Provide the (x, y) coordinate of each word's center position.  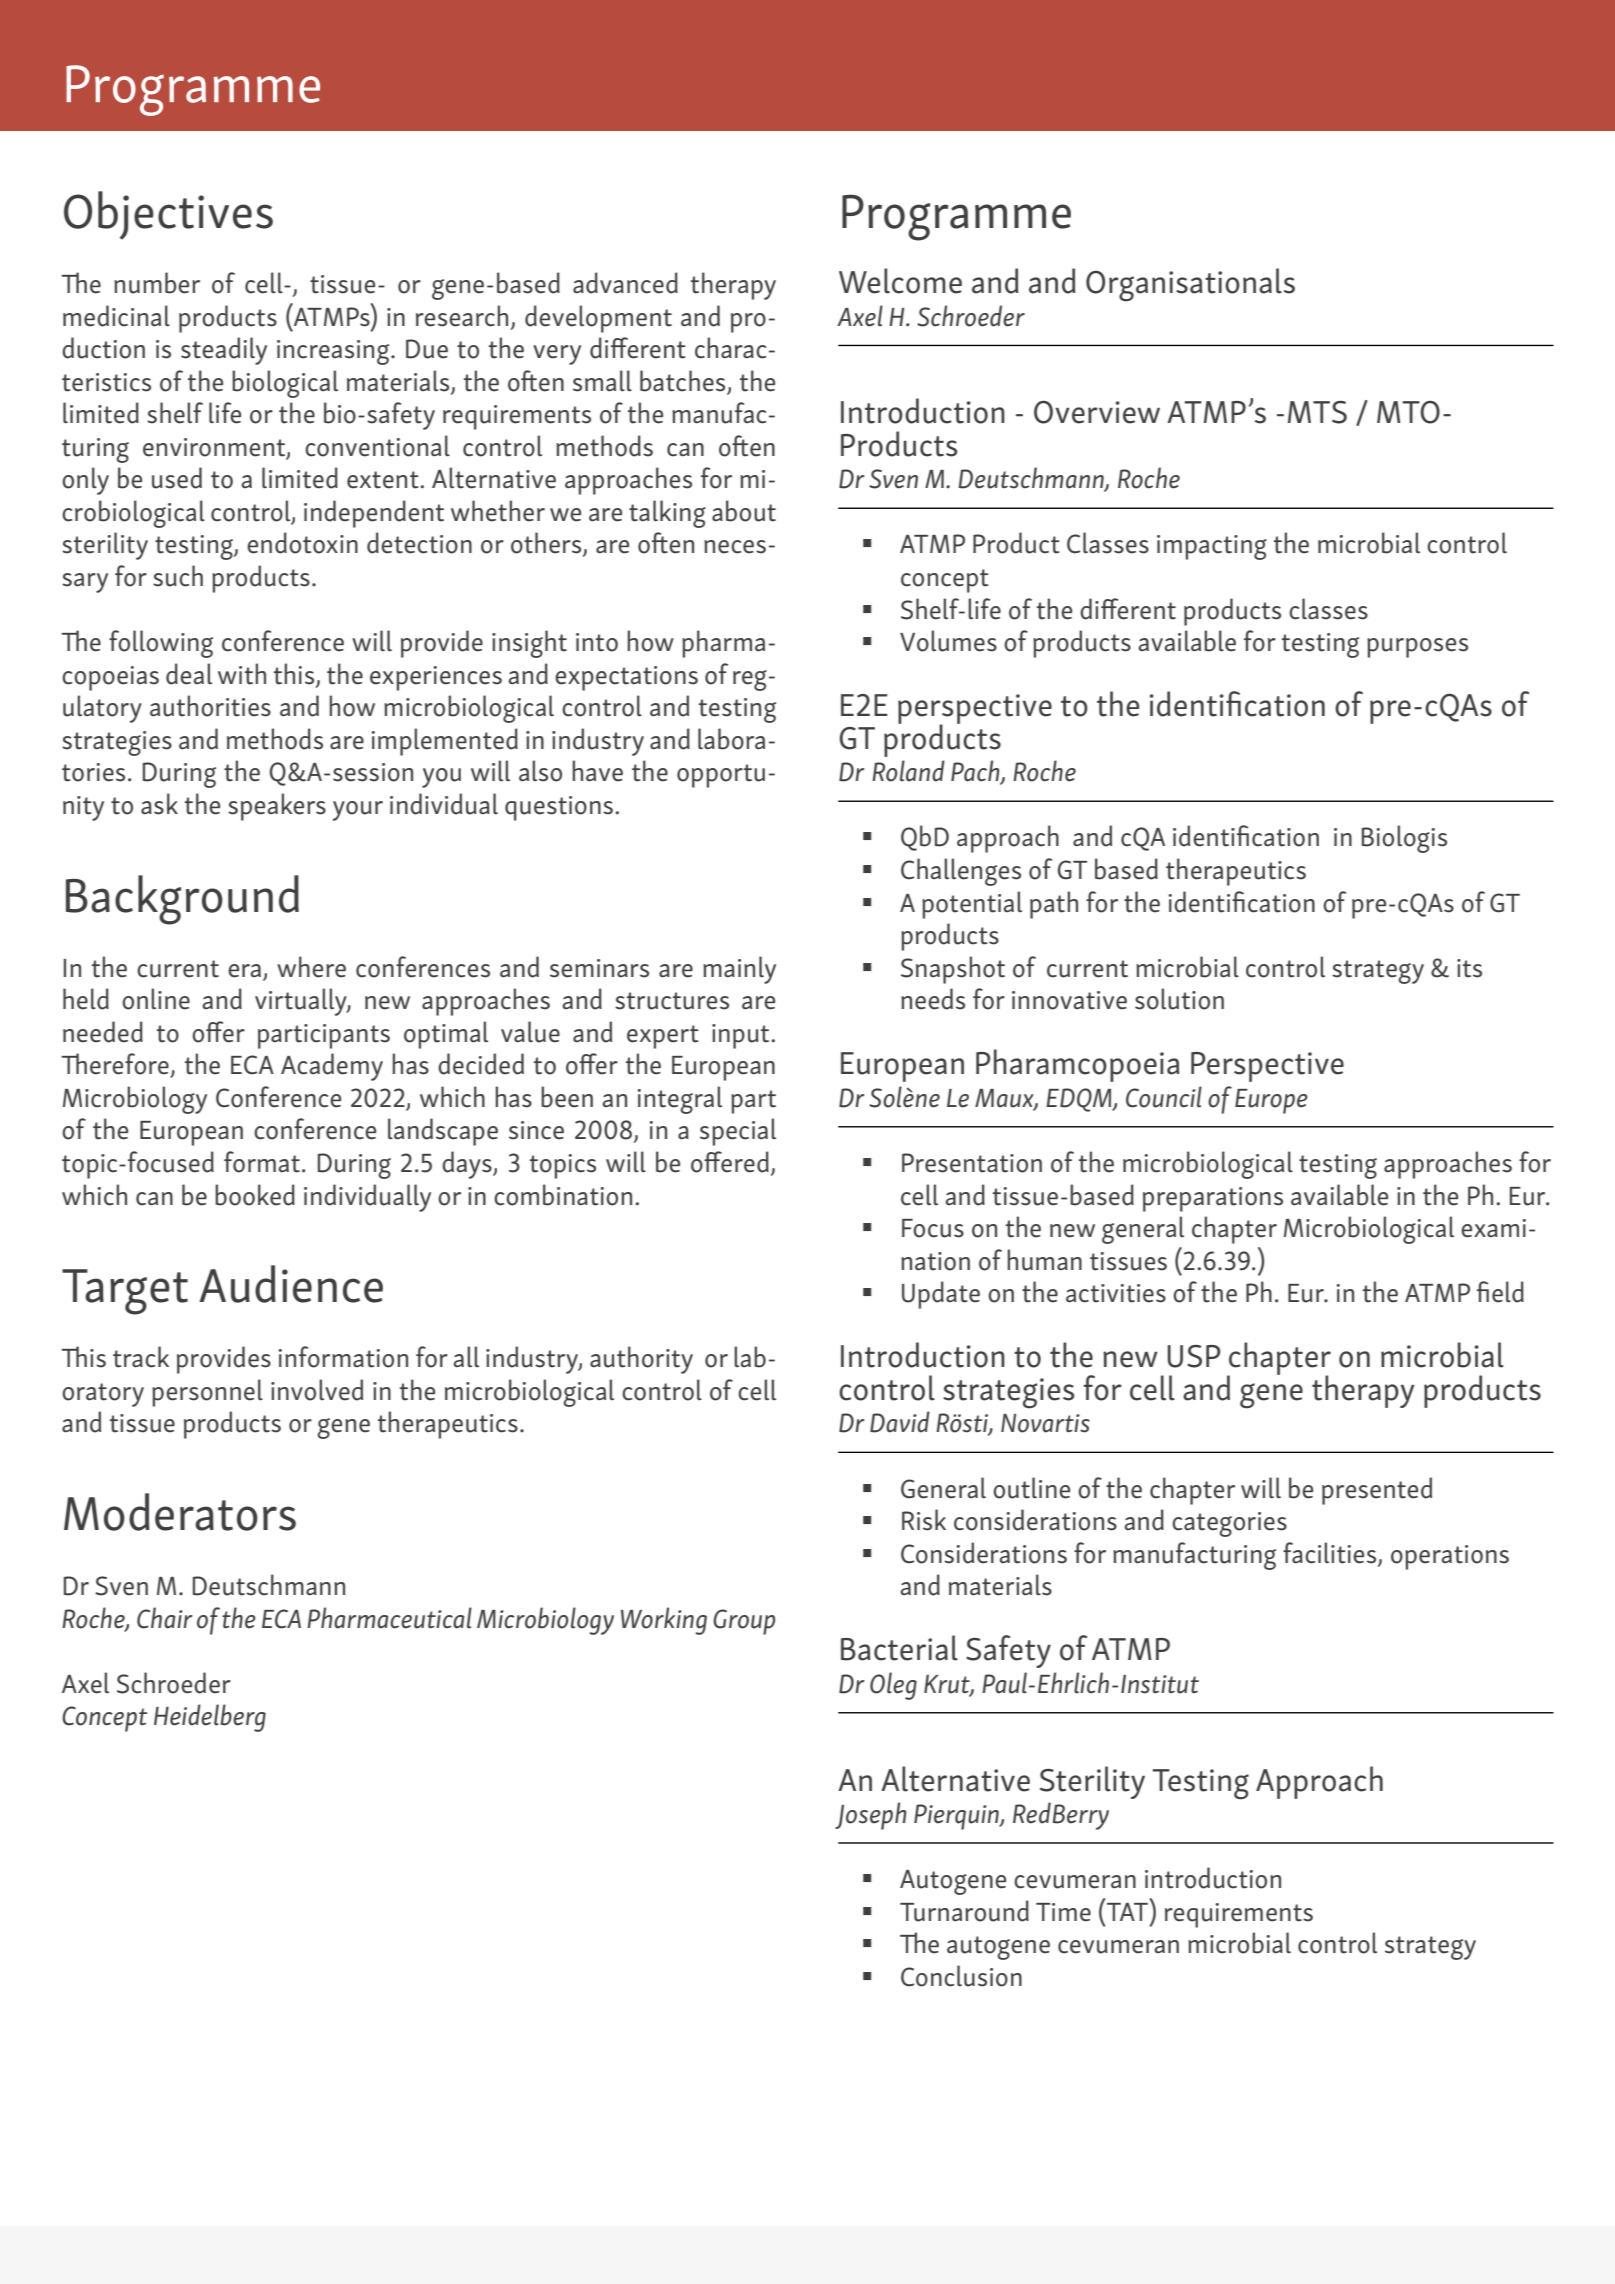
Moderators (180, 1512)
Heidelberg (210, 1718)
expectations (626, 678)
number (157, 283)
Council (1164, 1097)
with (242, 674)
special (738, 1132)
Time (1063, 1912)
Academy (332, 1067)
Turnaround (964, 1911)
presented (1377, 1491)
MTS (1317, 412)
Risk (924, 1520)
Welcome (900, 281)
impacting (1212, 547)
